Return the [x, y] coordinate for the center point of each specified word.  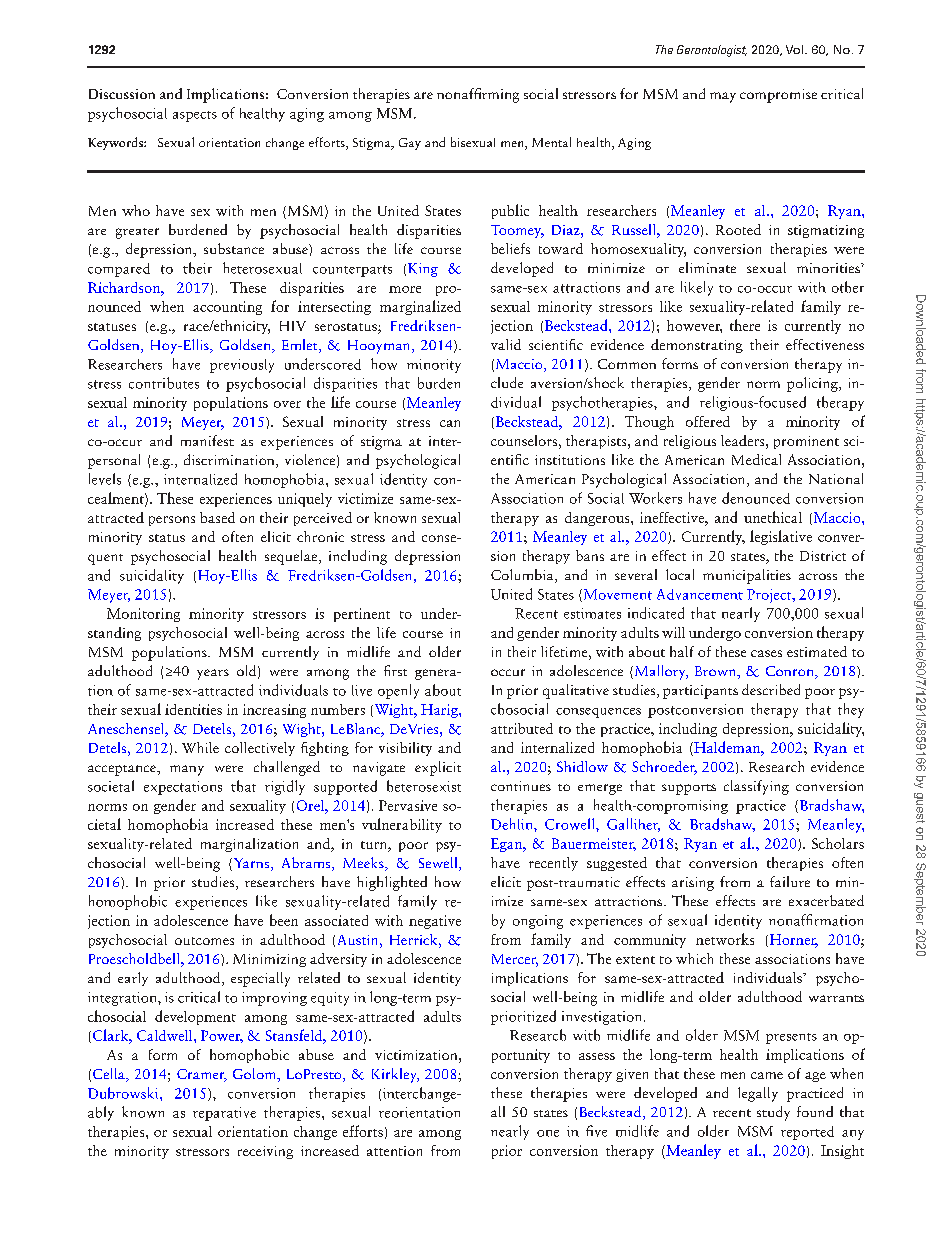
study [773, 1113]
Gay [410, 144]
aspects [195, 116]
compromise [778, 96]
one [548, 1133]
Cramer [202, 1075]
